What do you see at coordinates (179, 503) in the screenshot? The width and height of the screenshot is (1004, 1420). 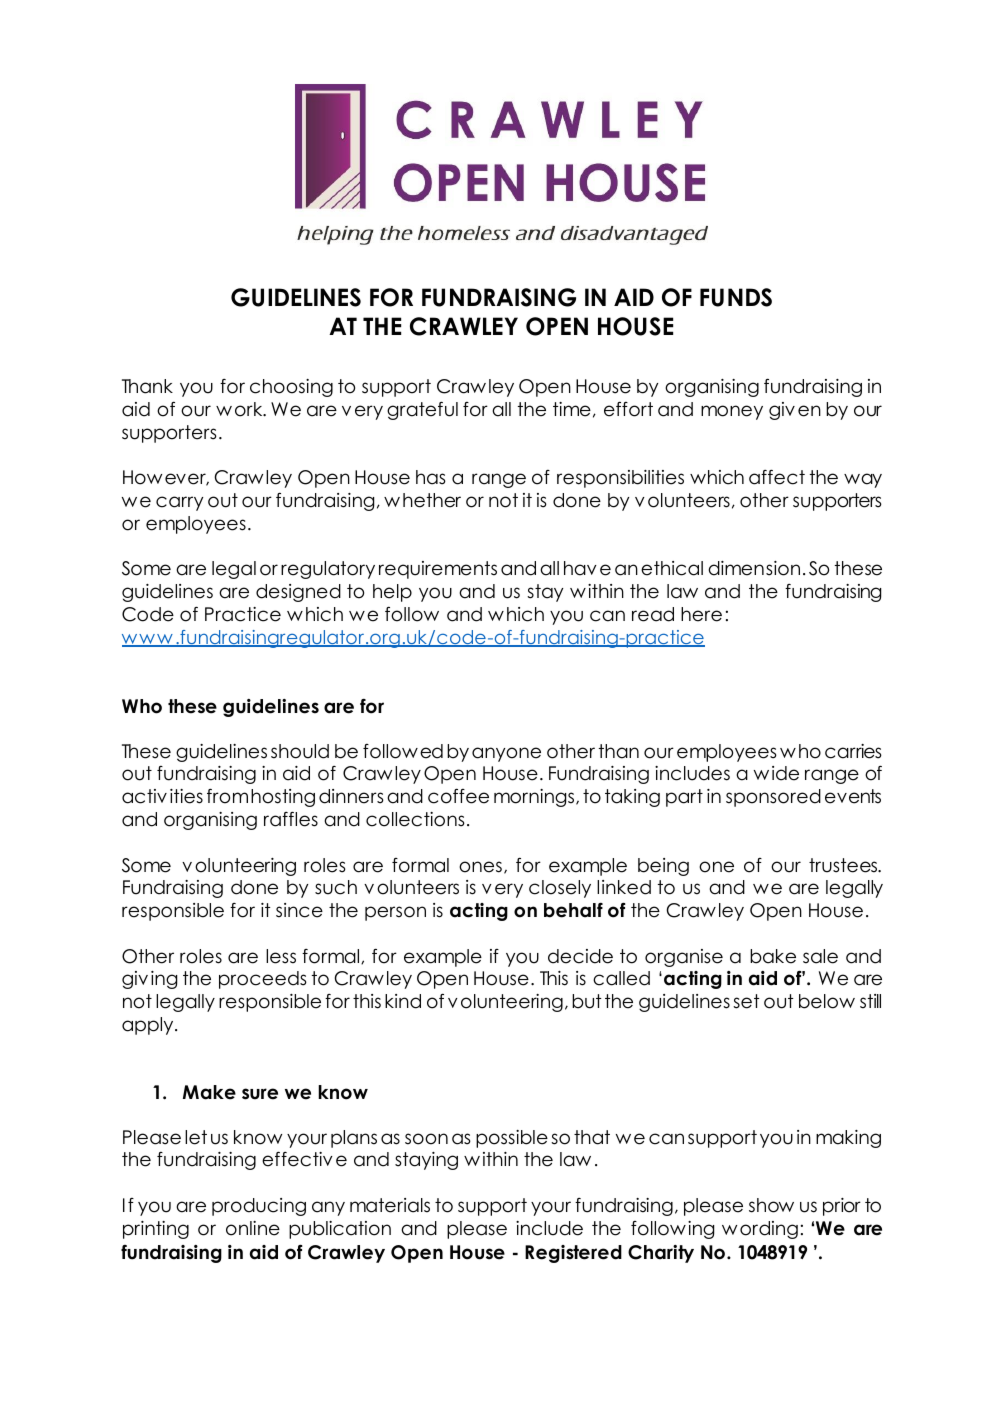 I see `carry` at bounding box center [179, 503].
